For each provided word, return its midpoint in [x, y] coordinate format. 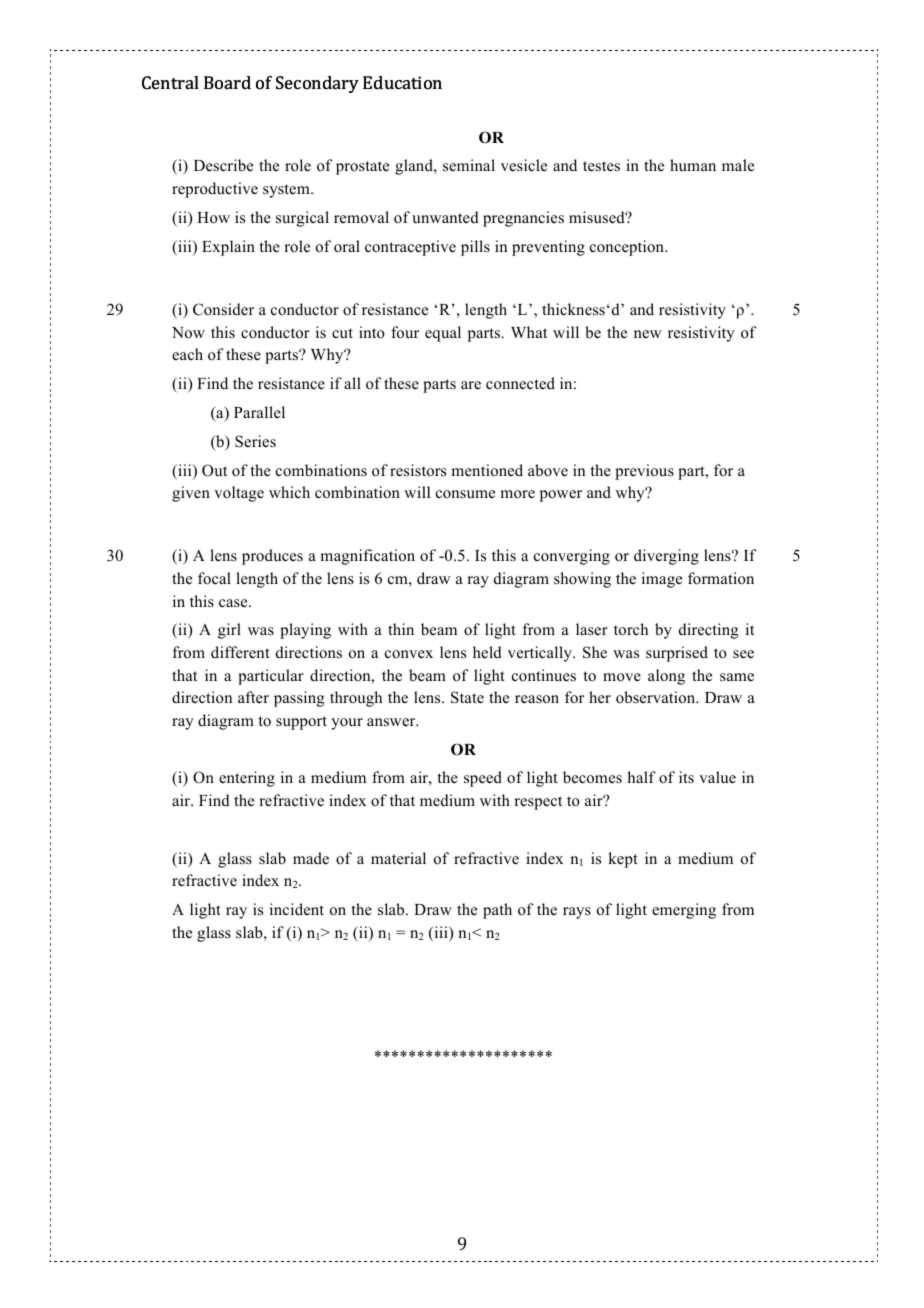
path [497, 911]
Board [227, 83]
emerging [684, 911]
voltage [239, 494]
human [693, 165]
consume [465, 494]
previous [644, 472]
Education [402, 83]
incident [297, 909]
